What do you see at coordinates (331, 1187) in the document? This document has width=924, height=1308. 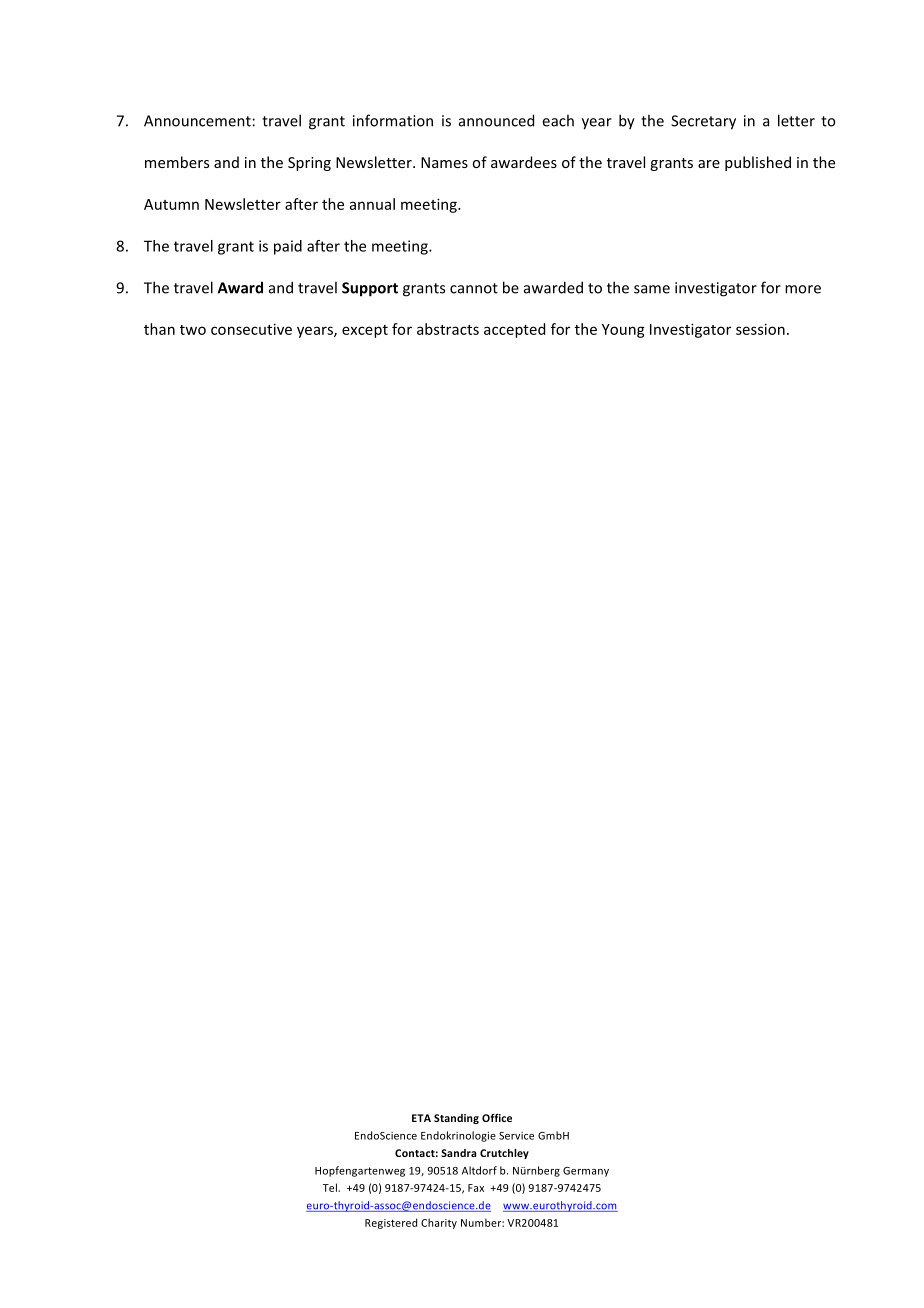 I see `Tel` at bounding box center [331, 1187].
